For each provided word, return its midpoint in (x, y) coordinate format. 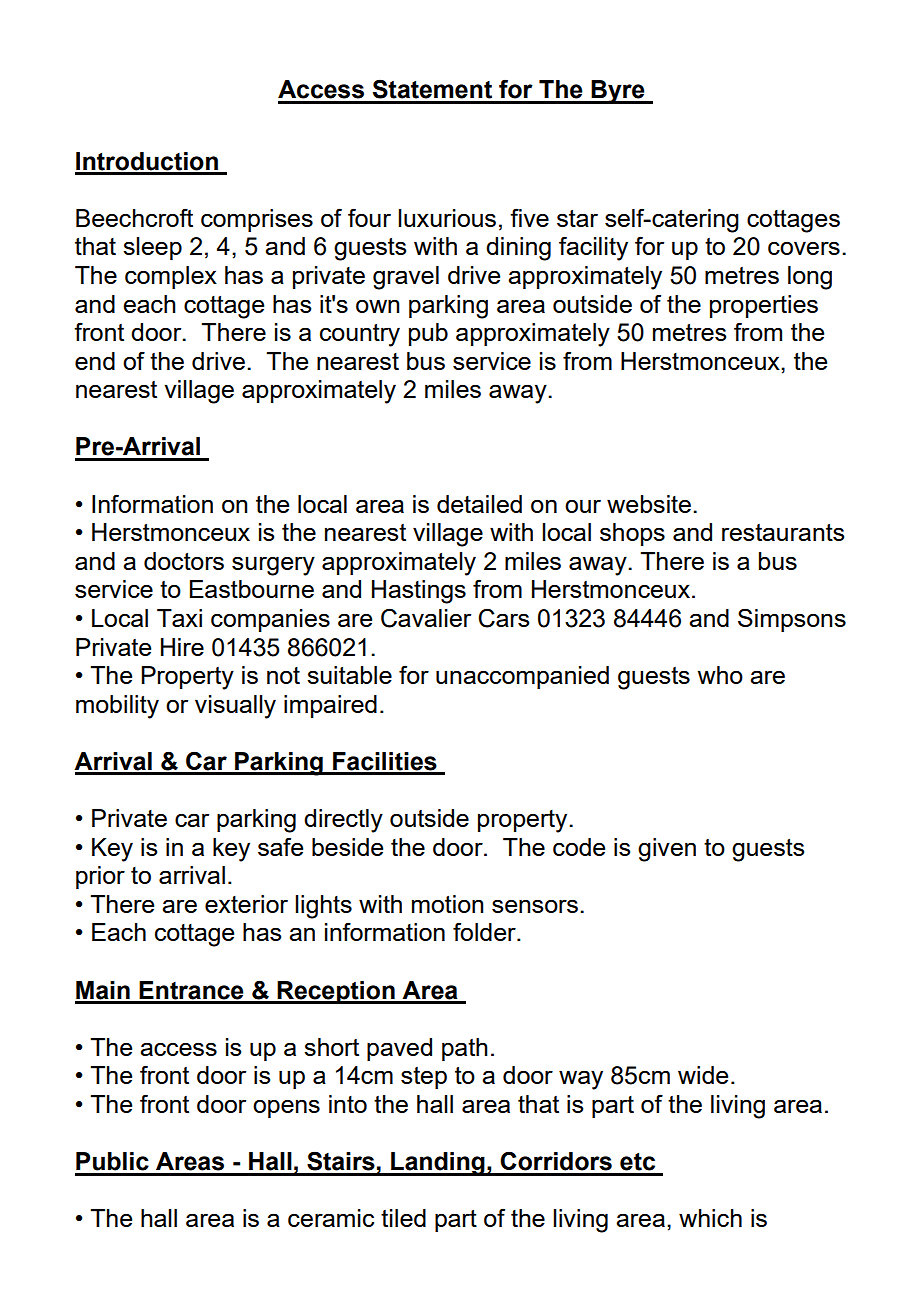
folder (485, 931)
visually (235, 707)
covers (804, 248)
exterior (246, 904)
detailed (479, 504)
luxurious (447, 218)
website (649, 504)
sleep (152, 248)
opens (286, 1108)
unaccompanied (522, 677)
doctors (184, 561)
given (667, 850)
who (720, 675)
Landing (438, 1164)
